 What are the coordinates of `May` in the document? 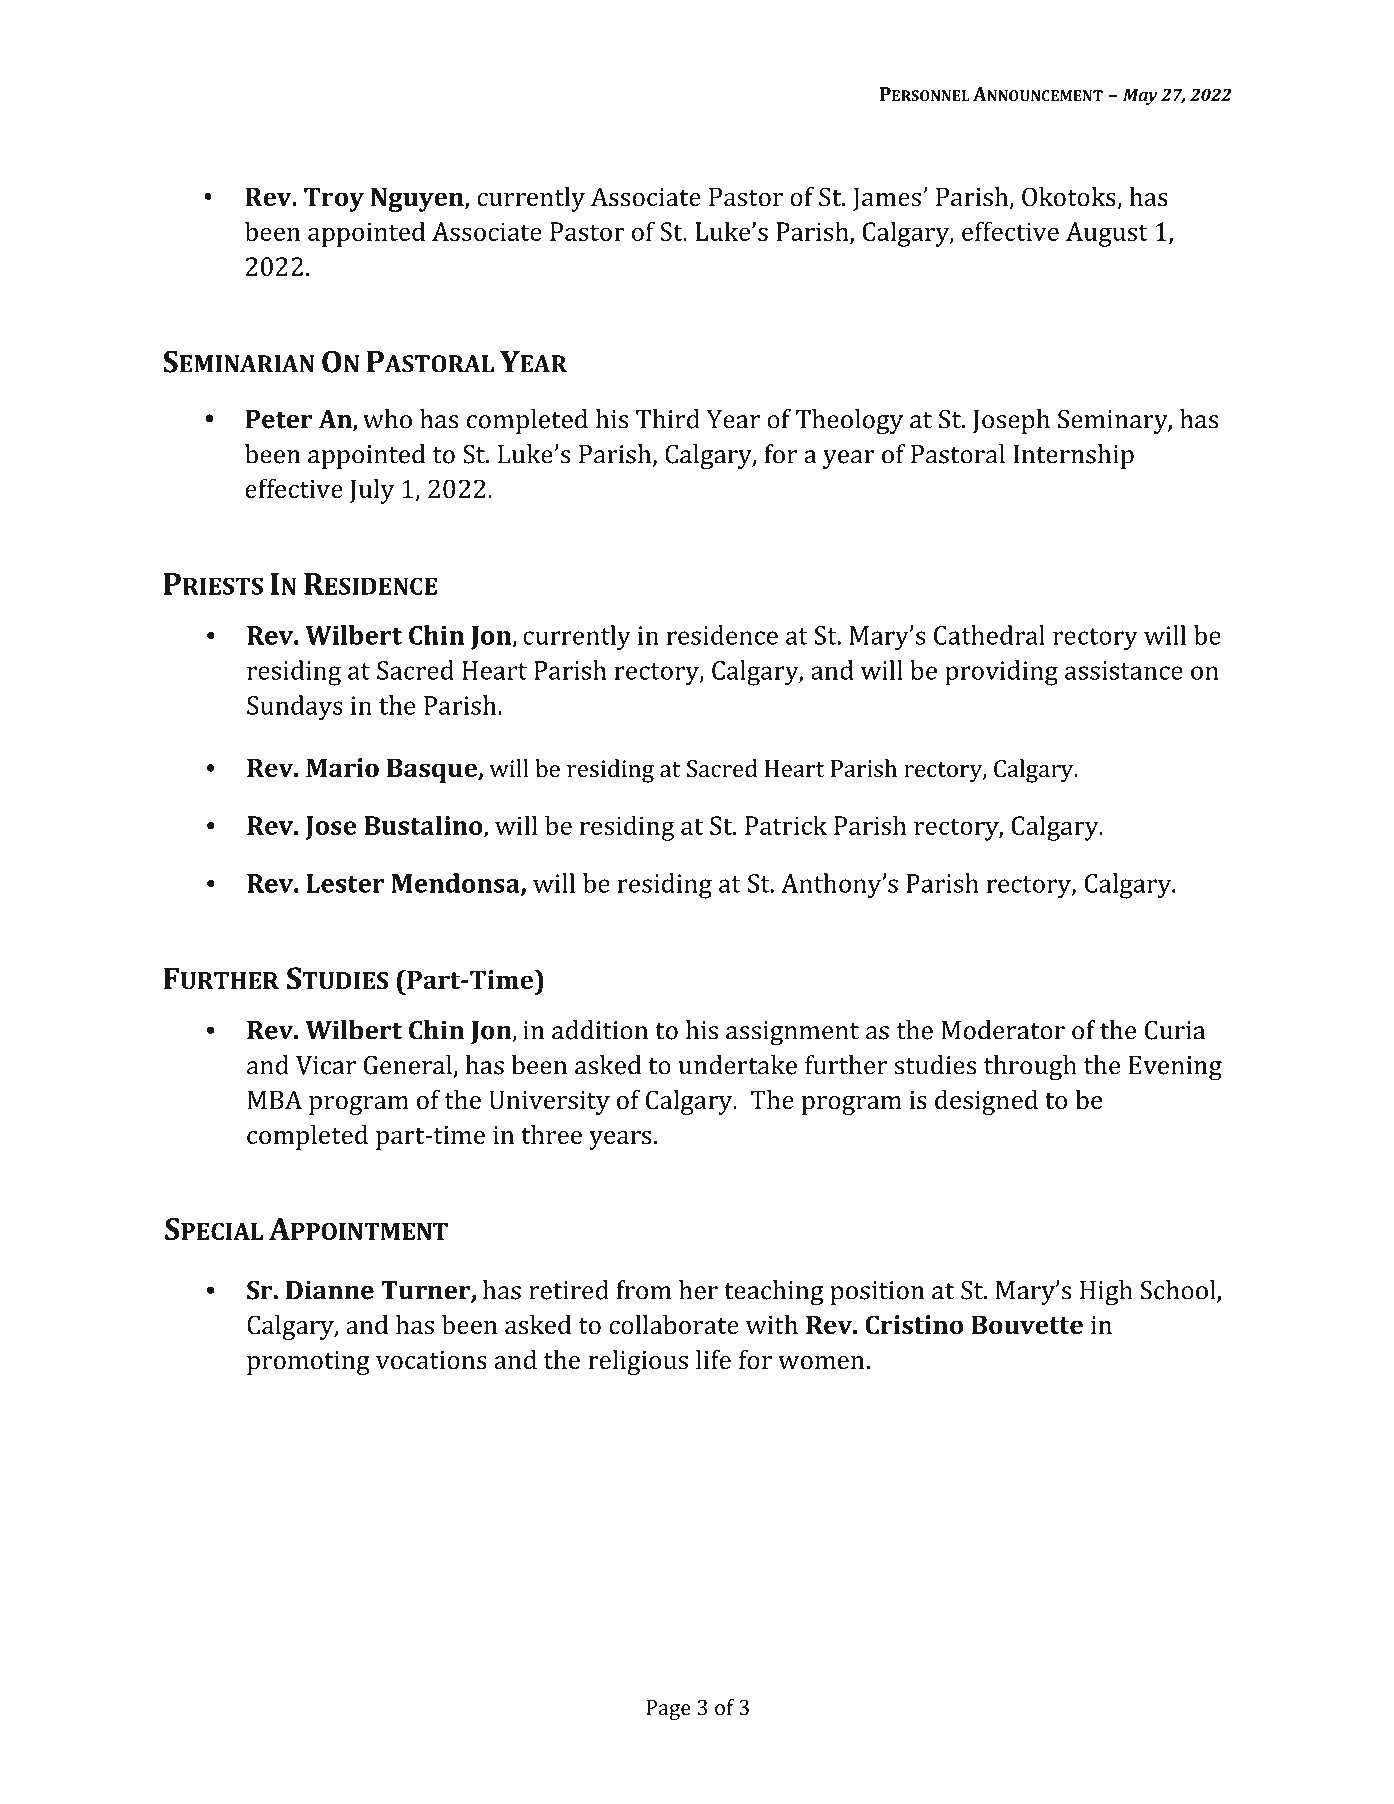 It's located at (1140, 96).
